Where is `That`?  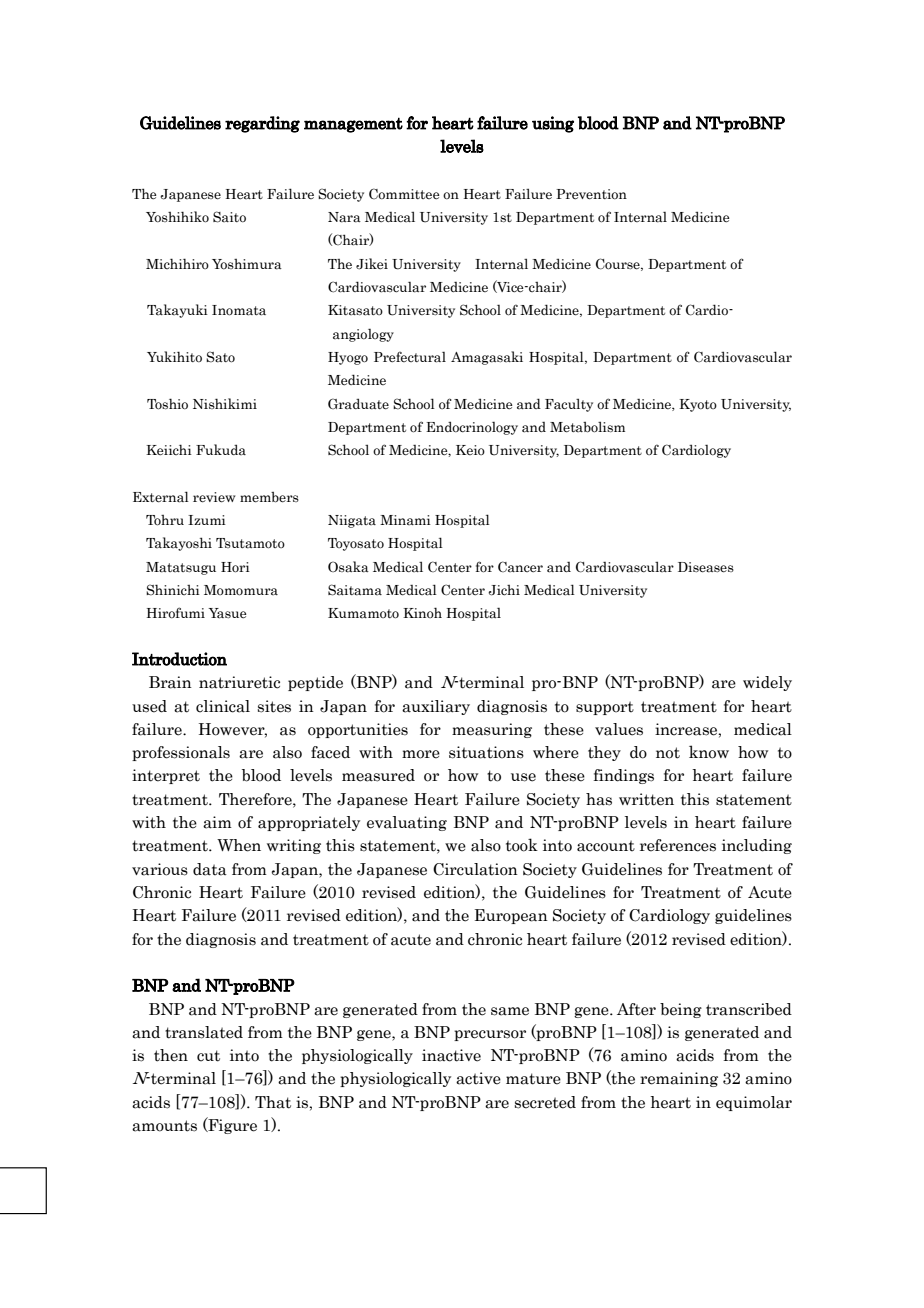 That is located at coordinates (273, 1102).
